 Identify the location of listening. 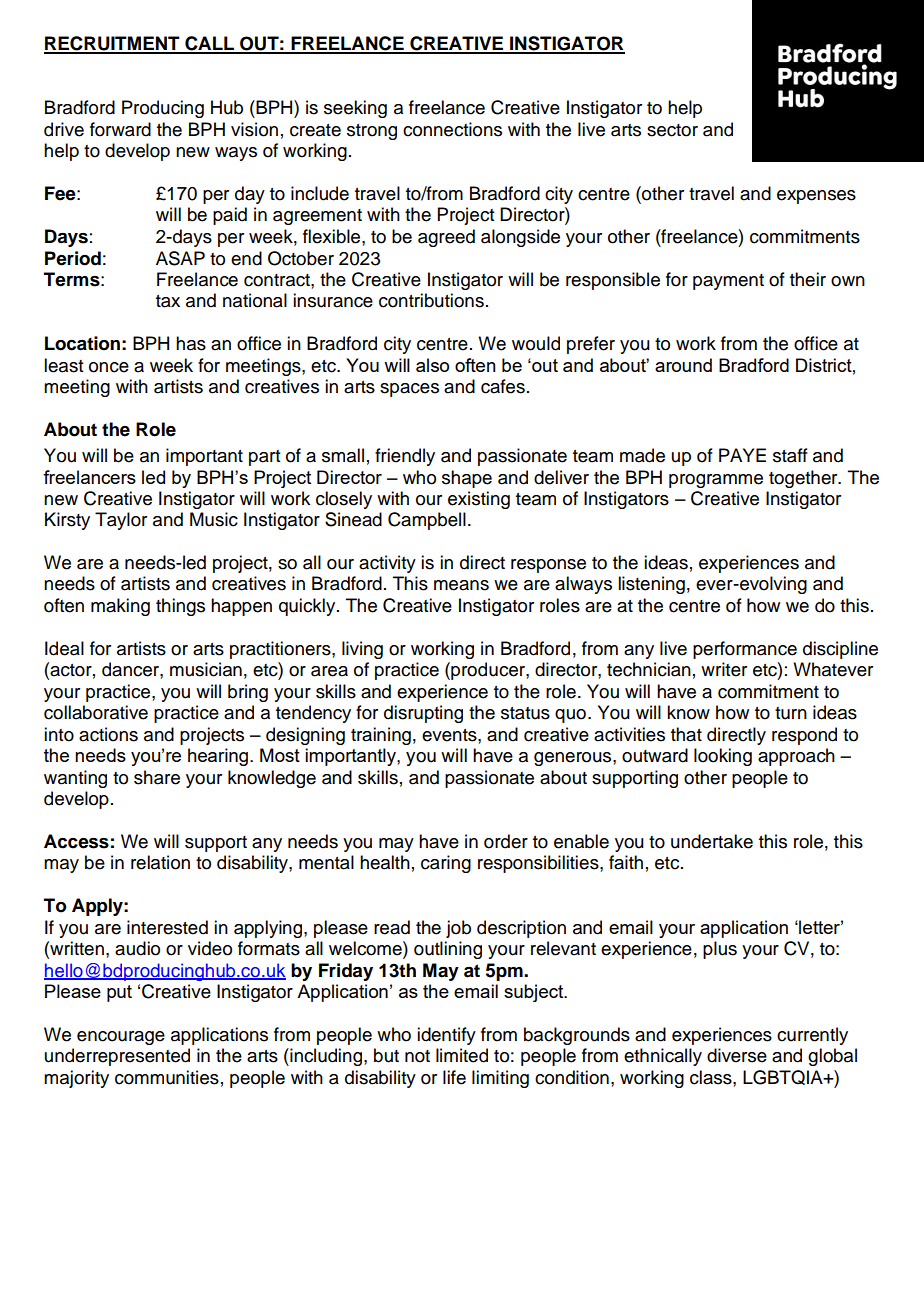
(651, 585).
